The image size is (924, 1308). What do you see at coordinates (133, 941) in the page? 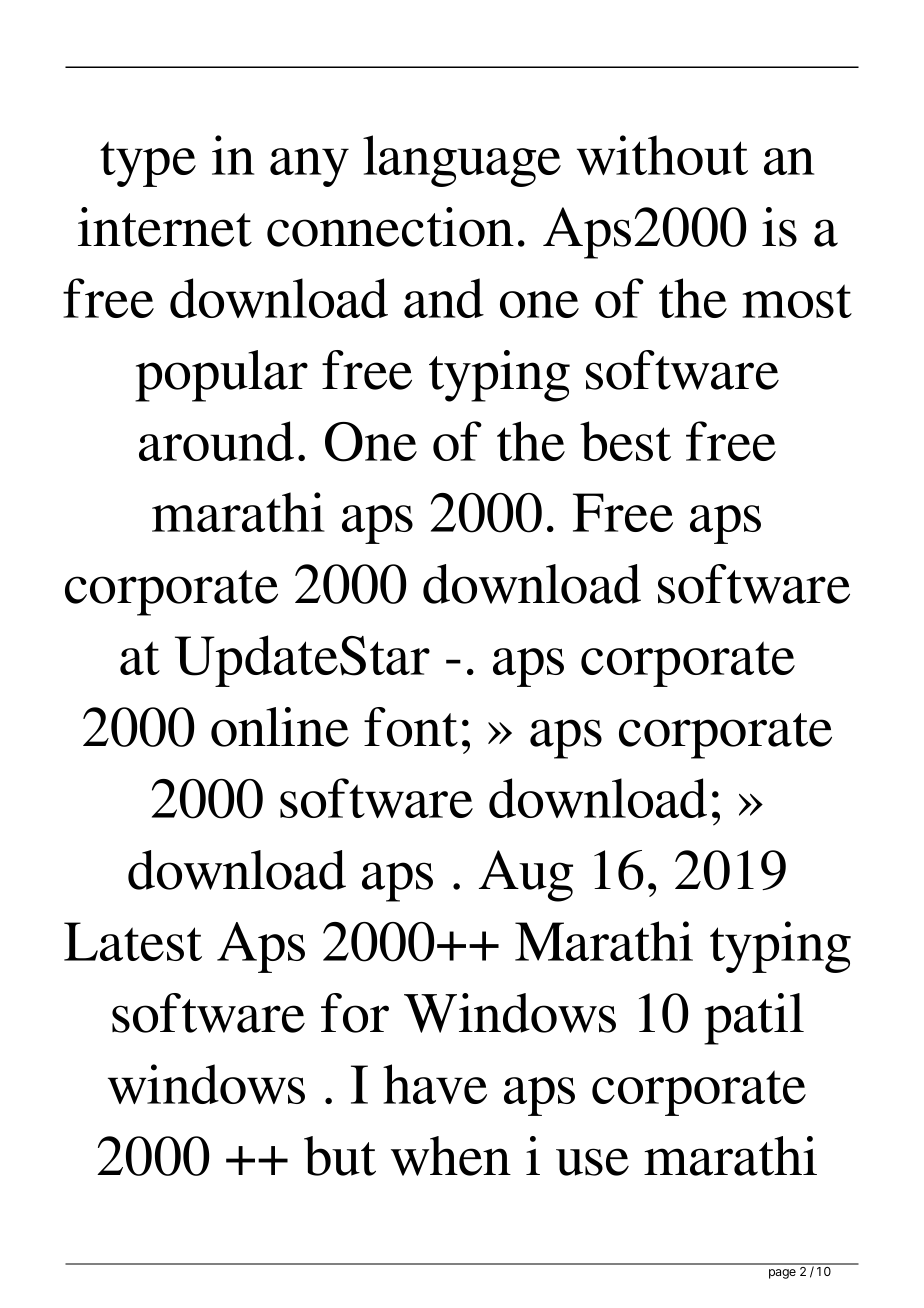
I see `Latest` at bounding box center [133, 941].
